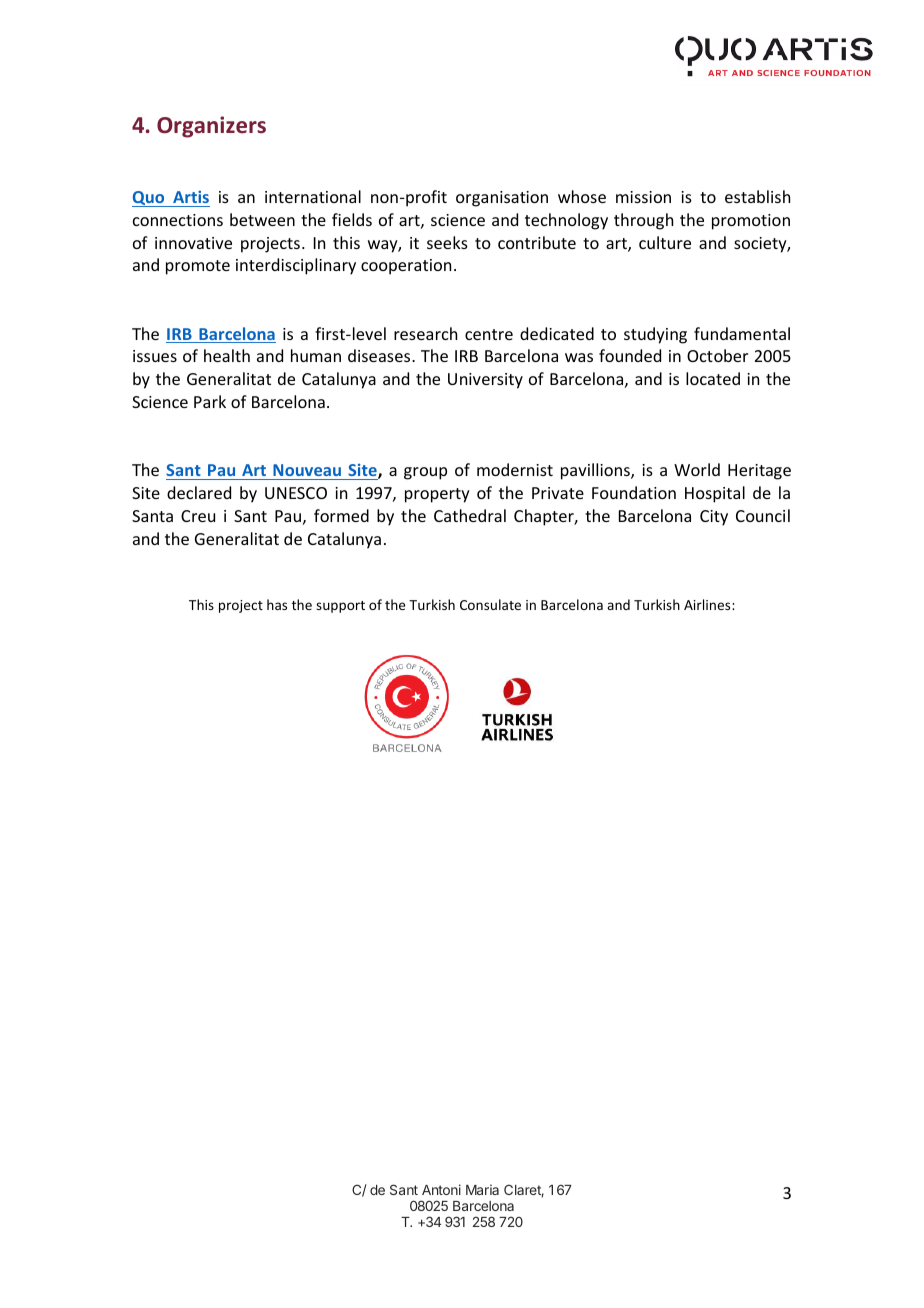 The width and height of the screenshot is (924, 1308). I want to click on Maria, so click(482, 1189).
